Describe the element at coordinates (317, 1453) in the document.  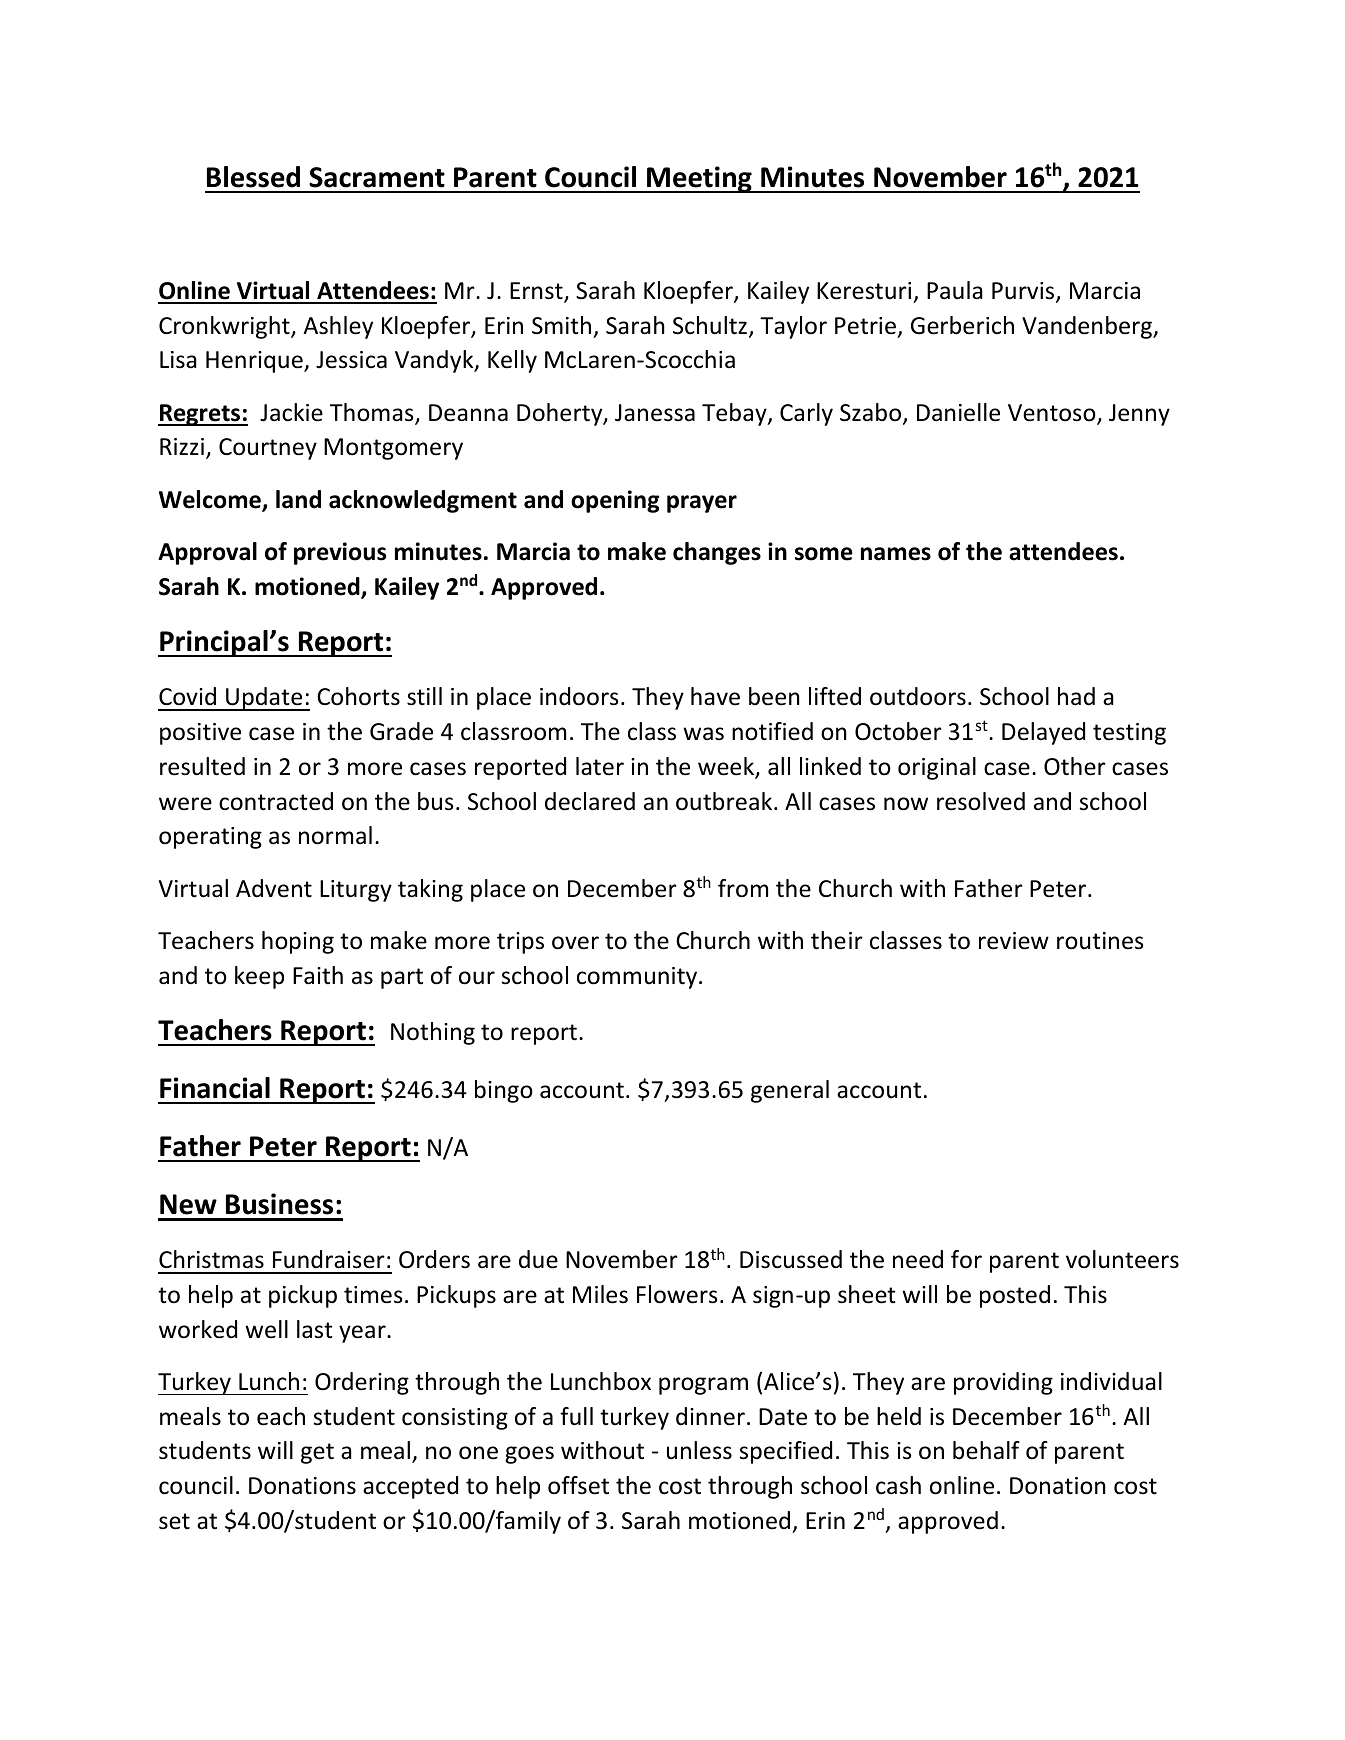
I see `get` at that location.
